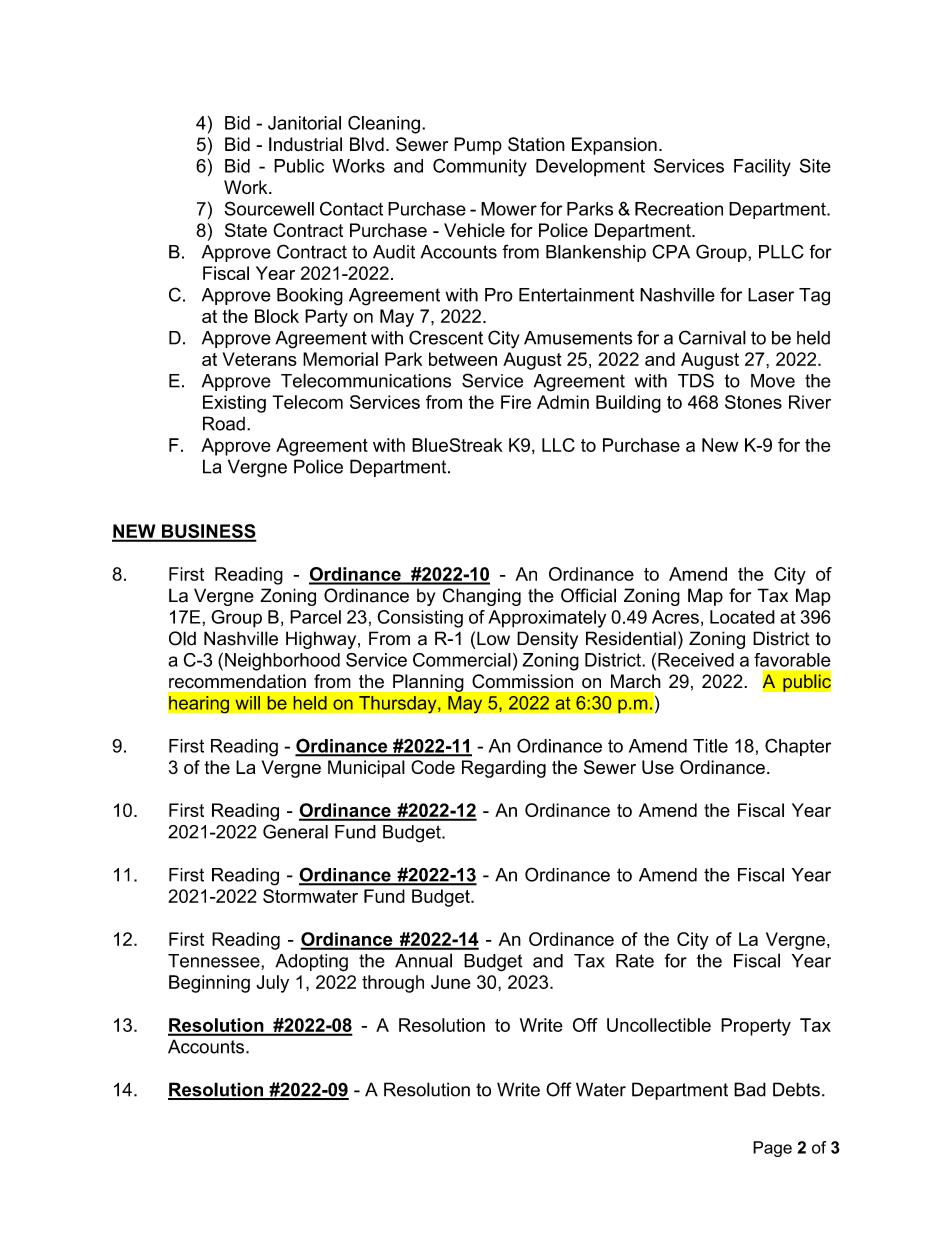 The width and height of the screenshot is (952, 1233). I want to click on Stones, so click(753, 402).
